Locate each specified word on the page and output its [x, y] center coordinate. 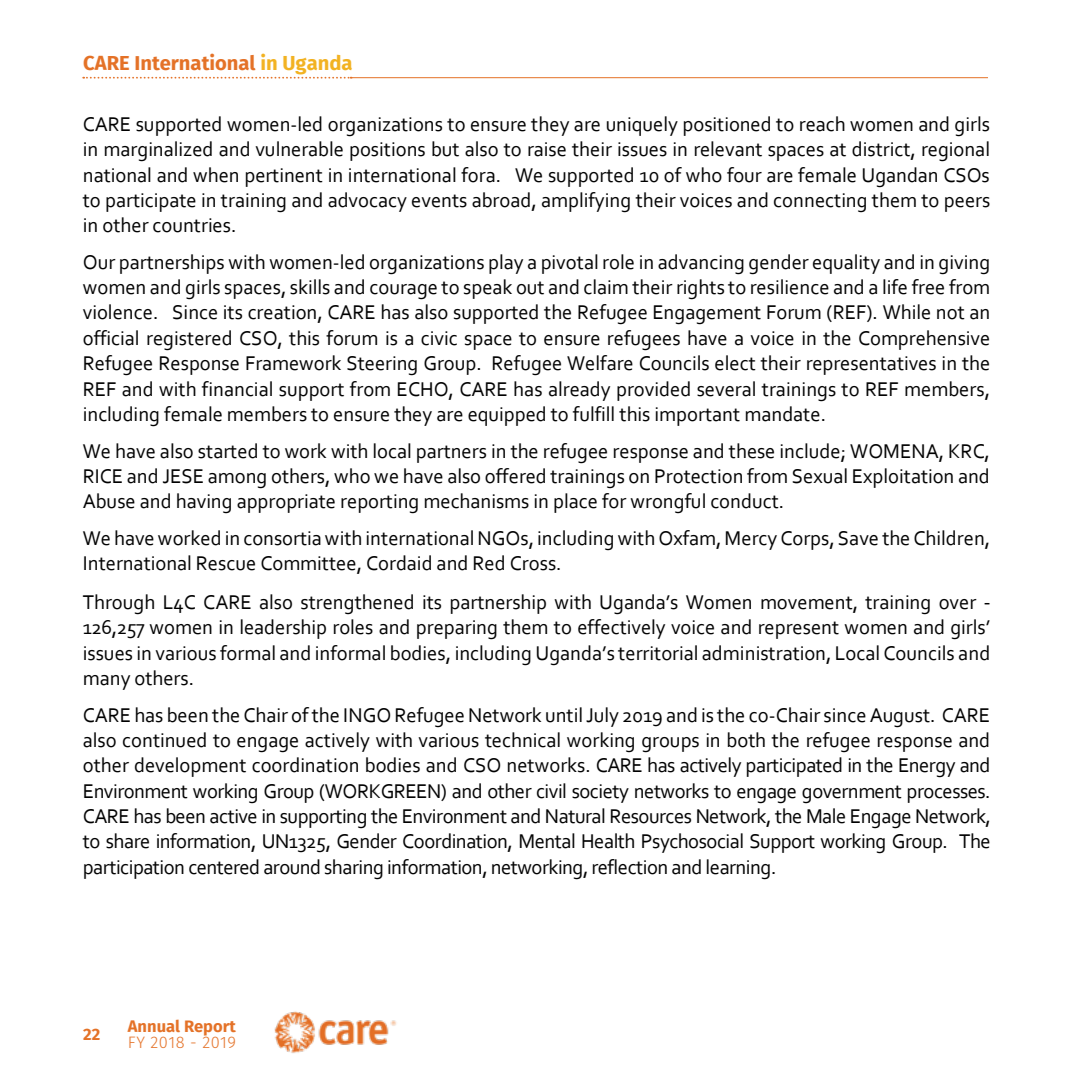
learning [738, 869]
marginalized [158, 151]
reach [822, 124]
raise [547, 149]
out [530, 288]
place [575, 503]
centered [224, 867]
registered [189, 340]
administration [763, 653]
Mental [547, 841]
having [204, 503]
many [107, 682]
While [906, 312]
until [564, 715]
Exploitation [903, 478]
